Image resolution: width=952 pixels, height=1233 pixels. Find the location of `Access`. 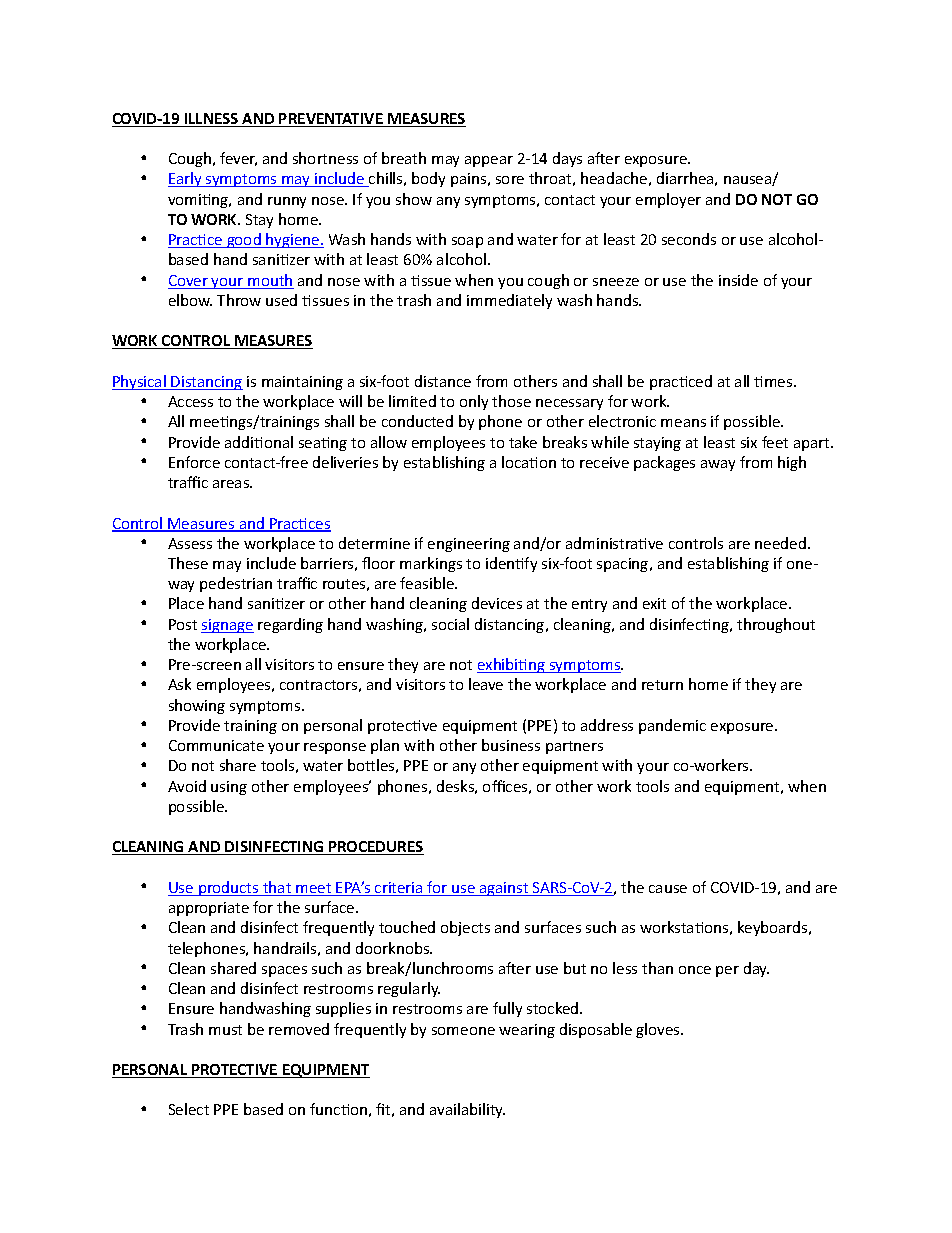

Access is located at coordinates (190, 401).
